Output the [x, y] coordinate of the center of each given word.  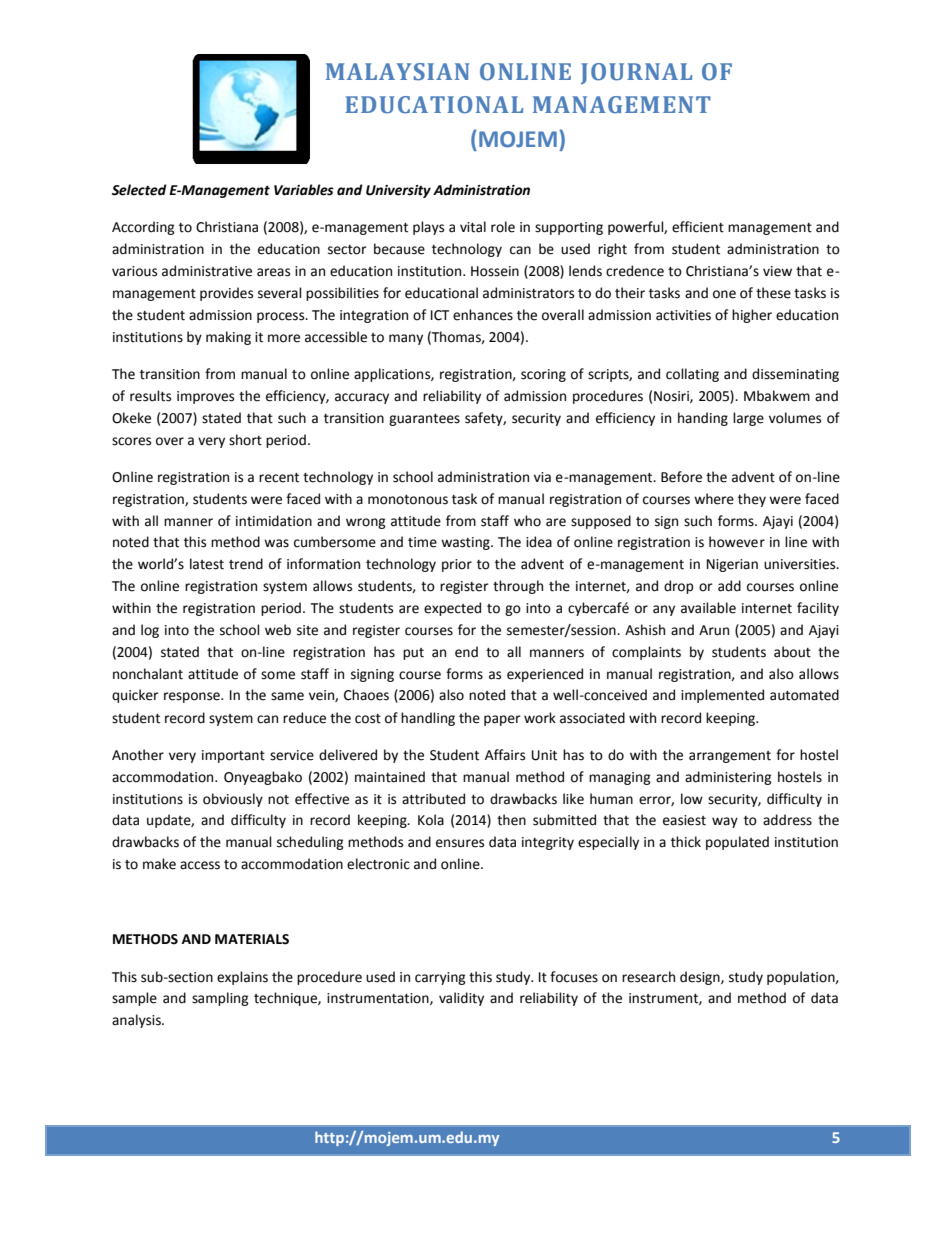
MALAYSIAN [398, 72]
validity [461, 999]
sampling [220, 999]
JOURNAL [636, 74]
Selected [139, 190]
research [648, 977]
